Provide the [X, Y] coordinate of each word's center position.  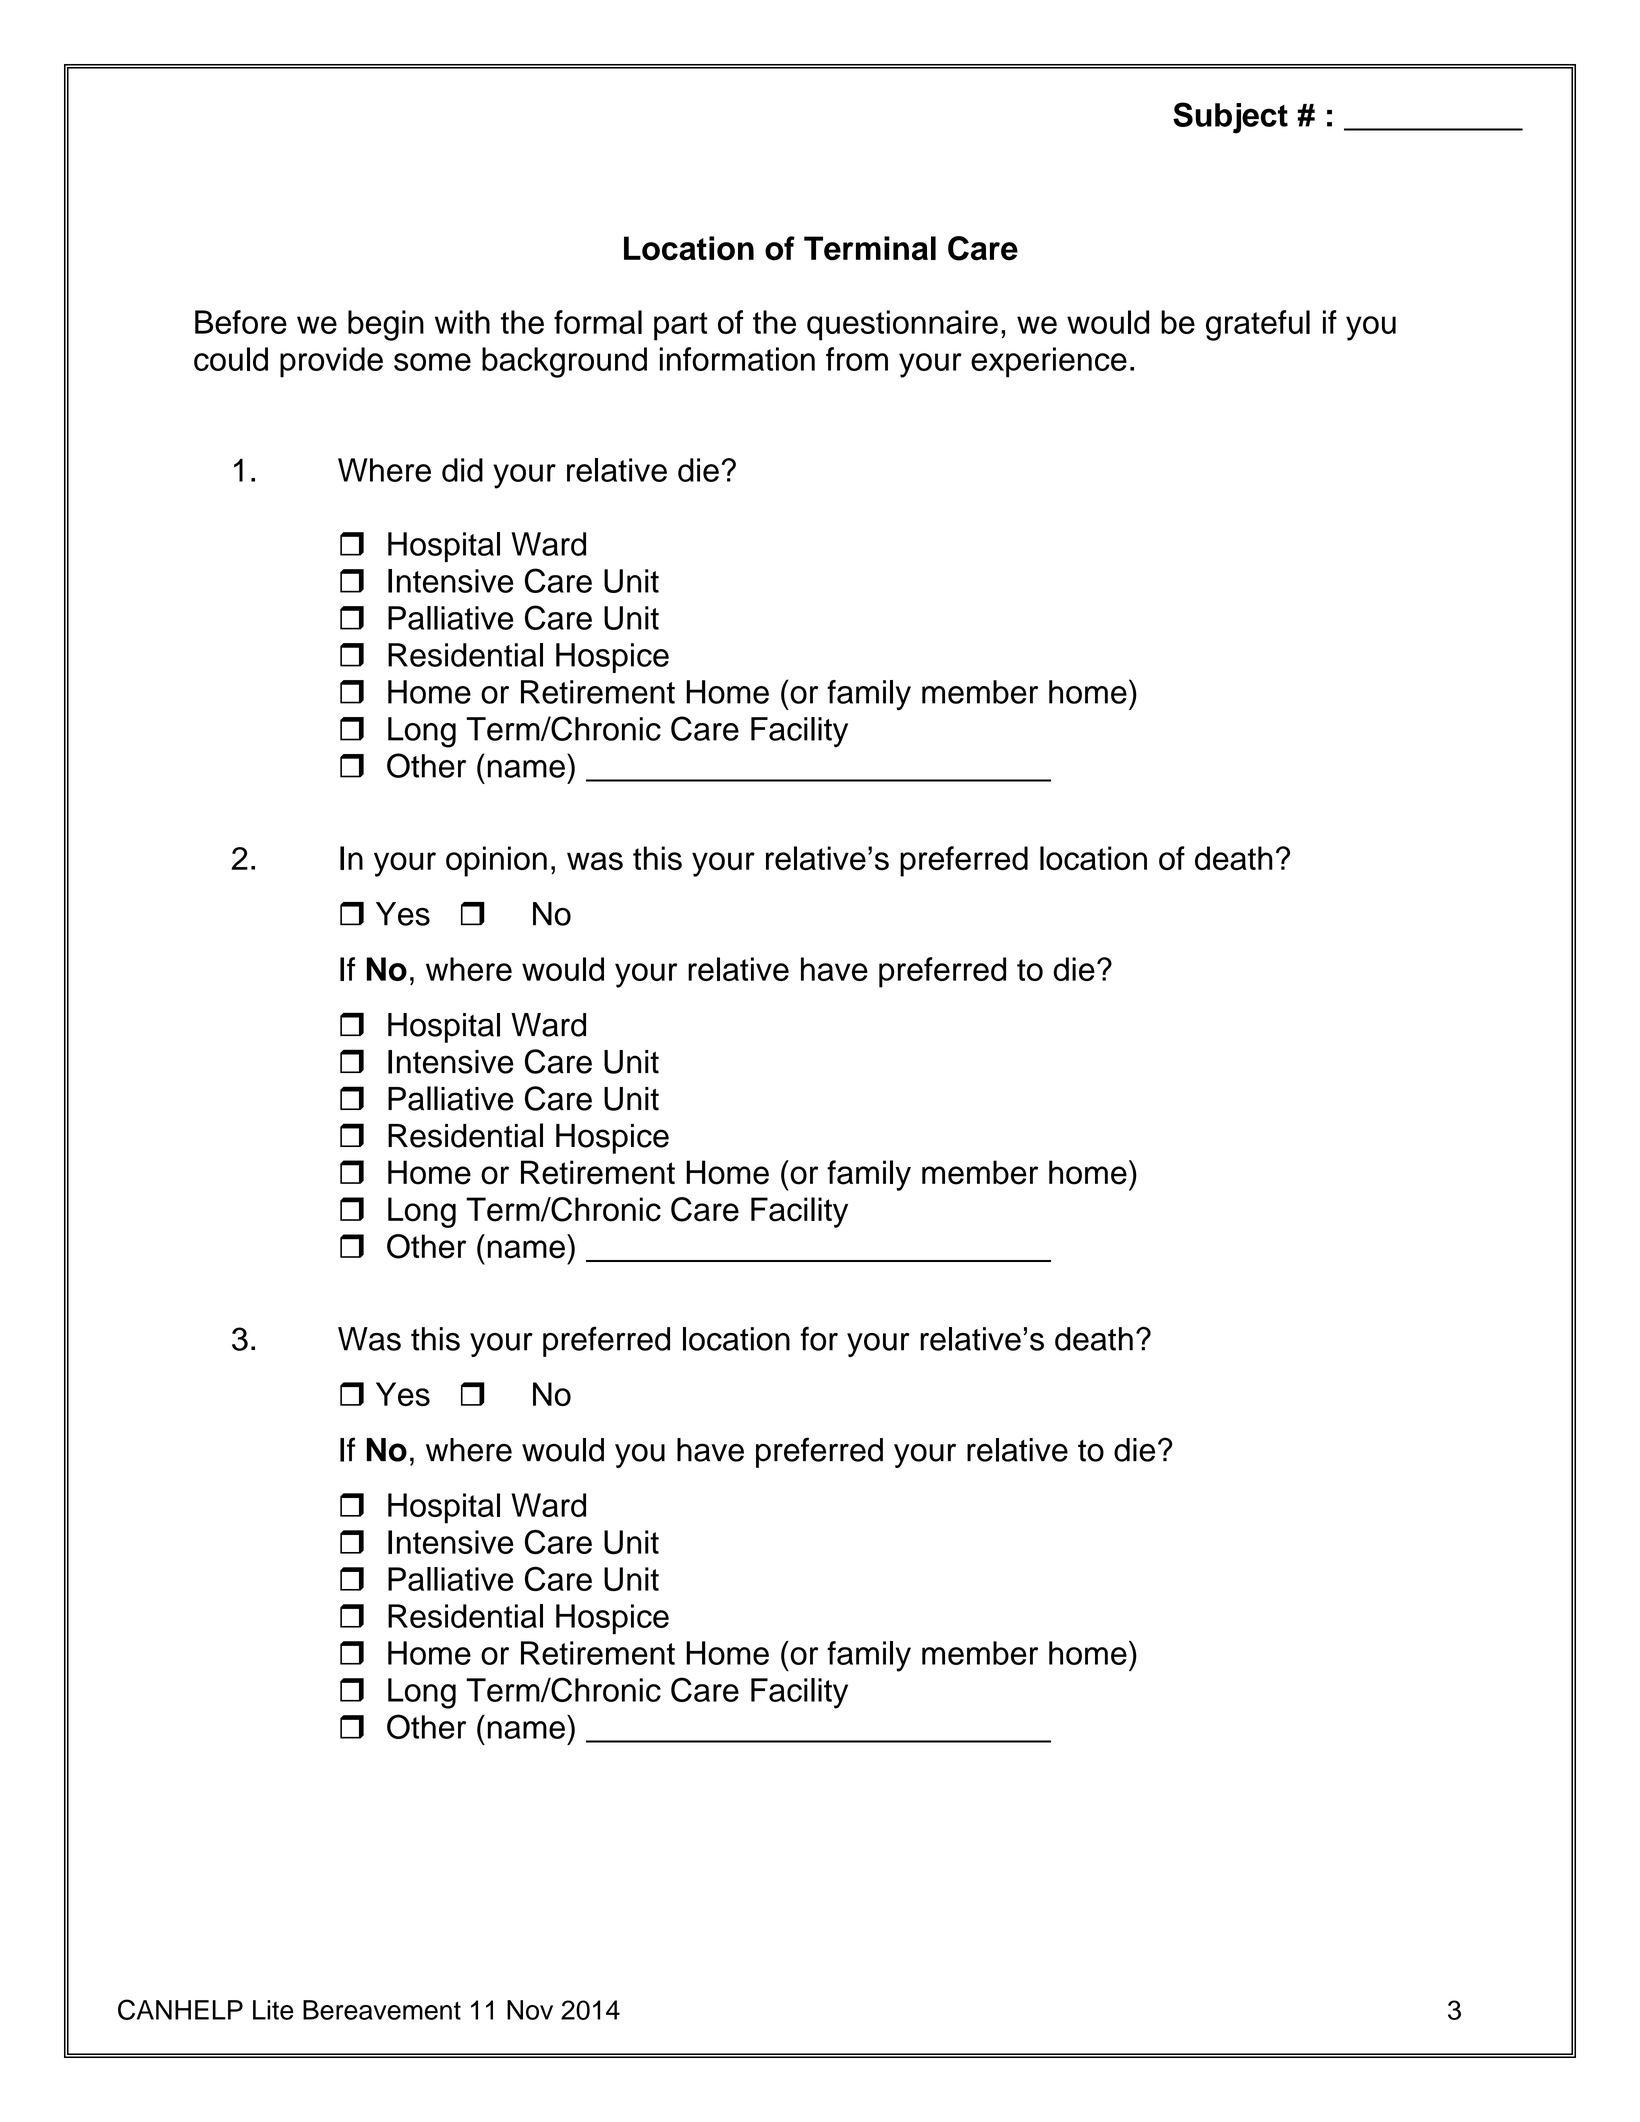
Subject [1230, 118]
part [681, 326]
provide [331, 362]
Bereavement [382, 2010]
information [737, 359]
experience [1049, 362]
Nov [530, 2010]
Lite [273, 2010]
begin [386, 325]
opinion [496, 861]
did [462, 470]
